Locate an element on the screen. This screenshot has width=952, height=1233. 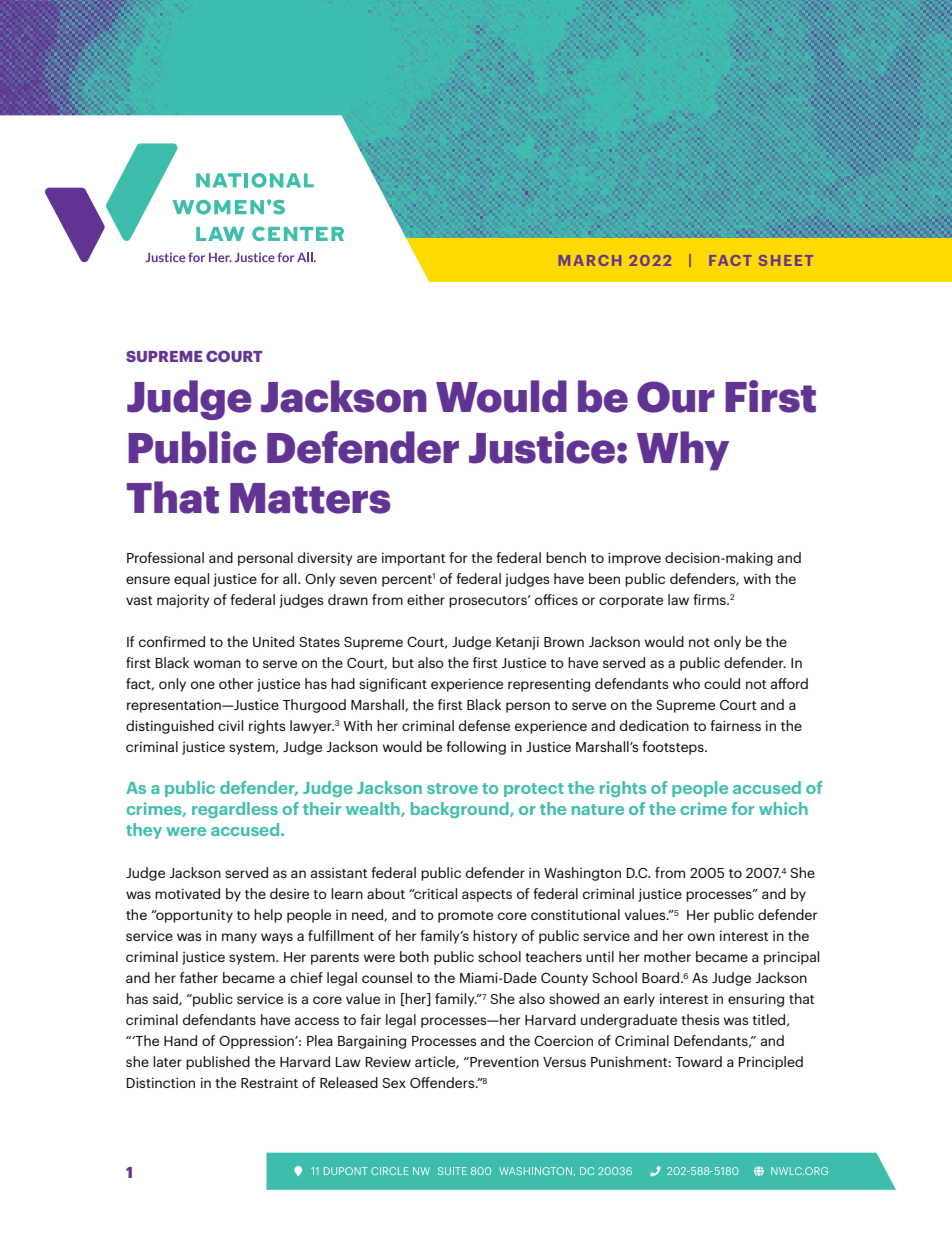
SHEET is located at coordinates (786, 260).
